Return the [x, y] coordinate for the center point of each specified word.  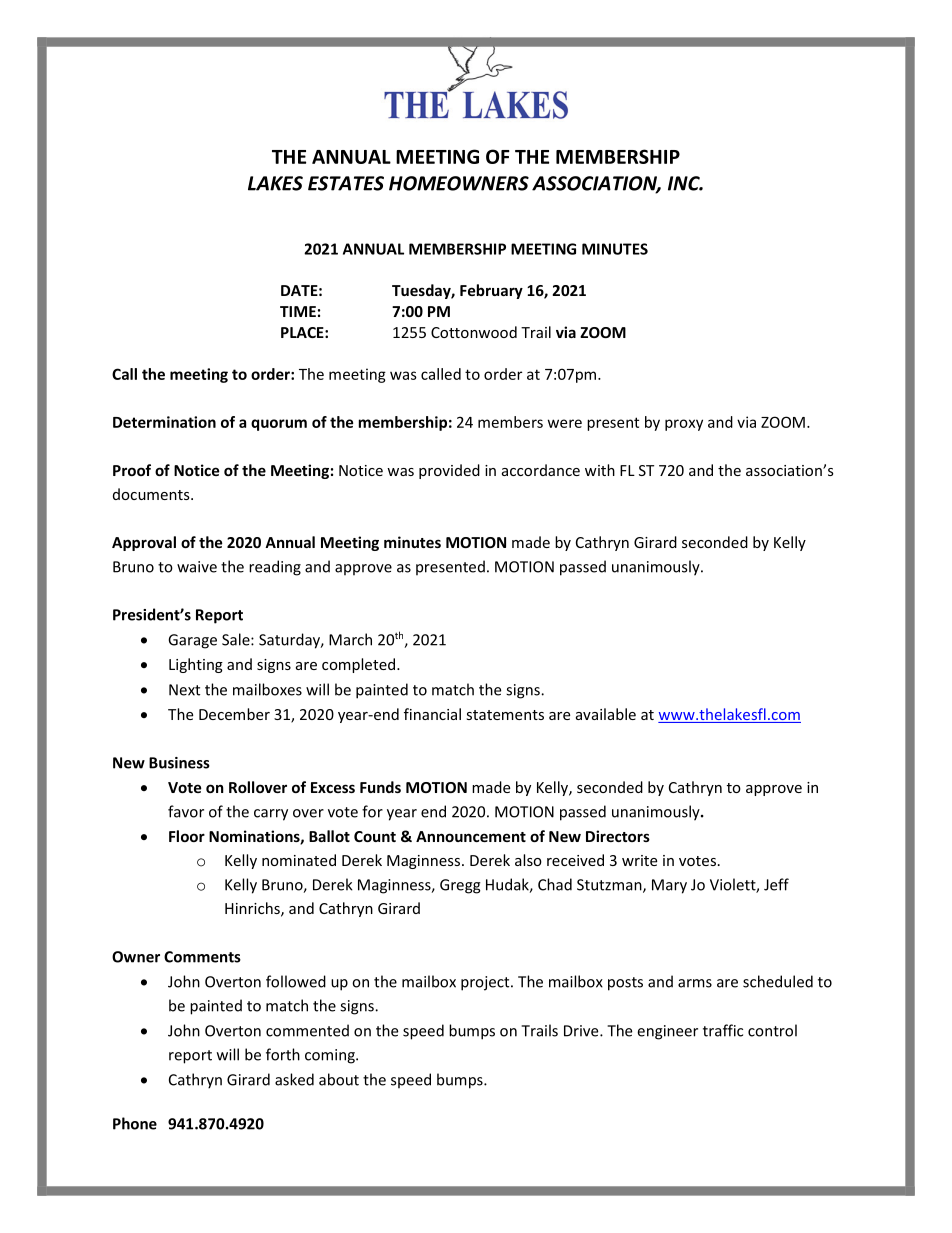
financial [432, 714]
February [491, 291]
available [606, 714]
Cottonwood [474, 332]
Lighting [196, 665]
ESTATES [346, 183]
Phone [135, 1123]
